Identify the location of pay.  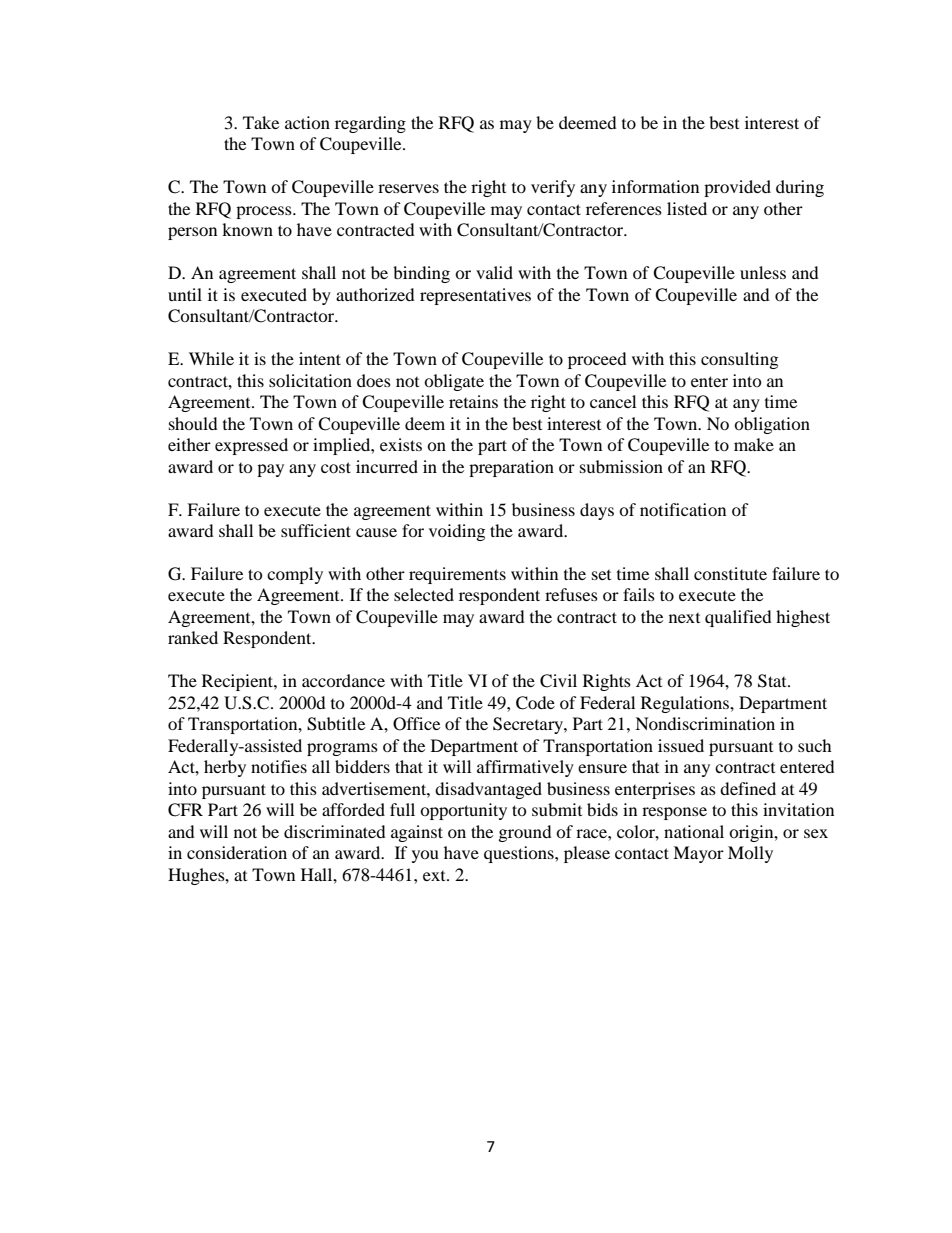
(270, 470).
